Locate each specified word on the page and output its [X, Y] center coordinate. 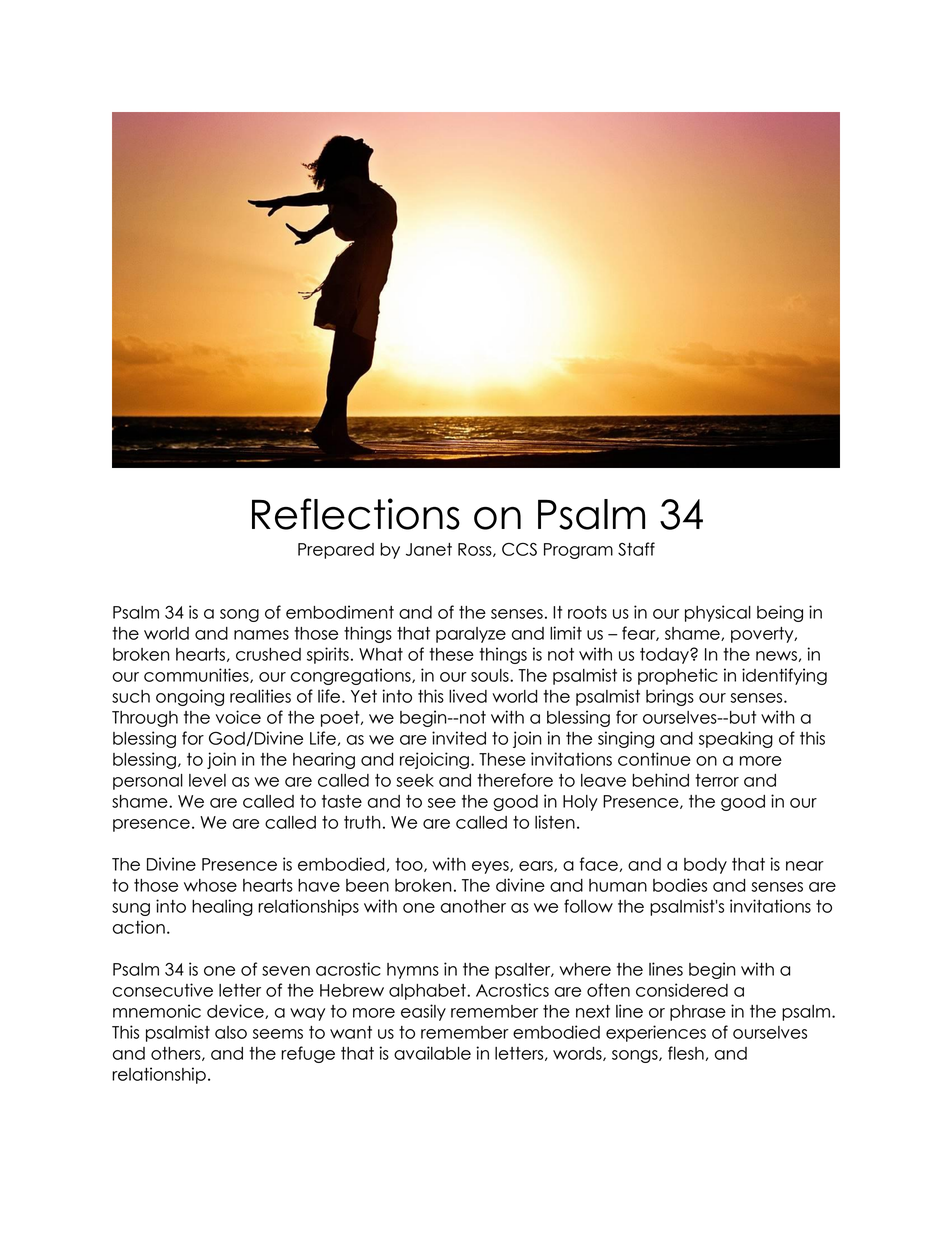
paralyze [471, 635]
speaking [736, 739]
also [231, 1032]
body [705, 866]
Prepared [336, 551]
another [473, 906]
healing [222, 907]
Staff [636, 549]
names [261, 635]
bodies [680, 885]
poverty [763, 635]
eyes [491, 867]
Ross [476, 550]
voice [238, 717]
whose [210, 885]
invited [459, 738]
